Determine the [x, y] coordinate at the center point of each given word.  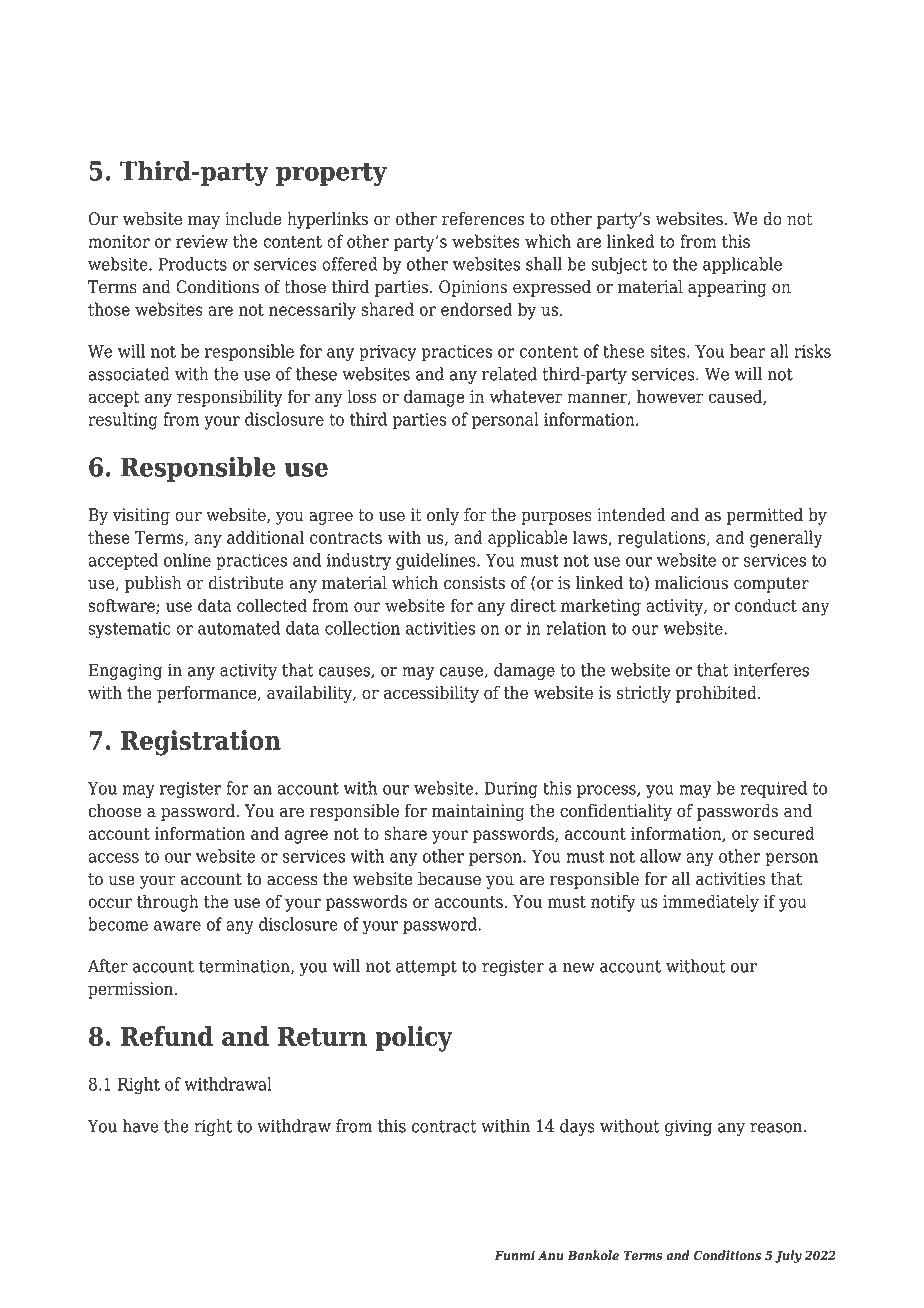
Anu [550, 1255]
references [483, 219]
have [140, 1126]
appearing [727, 288]
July [788, 1256]
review [202, 241]
